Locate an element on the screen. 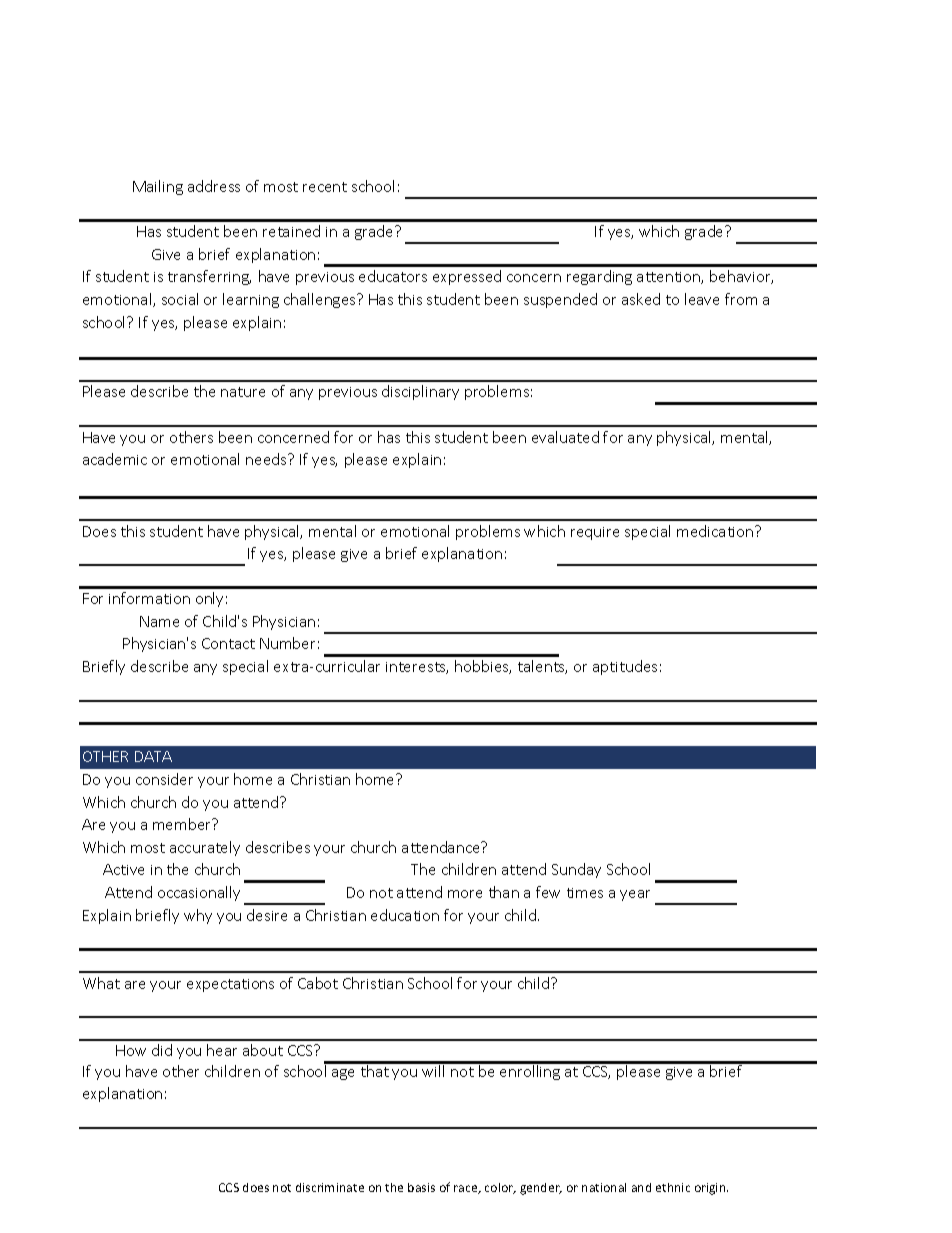 This screenshot has width=952, height=1233. disciplinary is located at coordinates (420, 392).
